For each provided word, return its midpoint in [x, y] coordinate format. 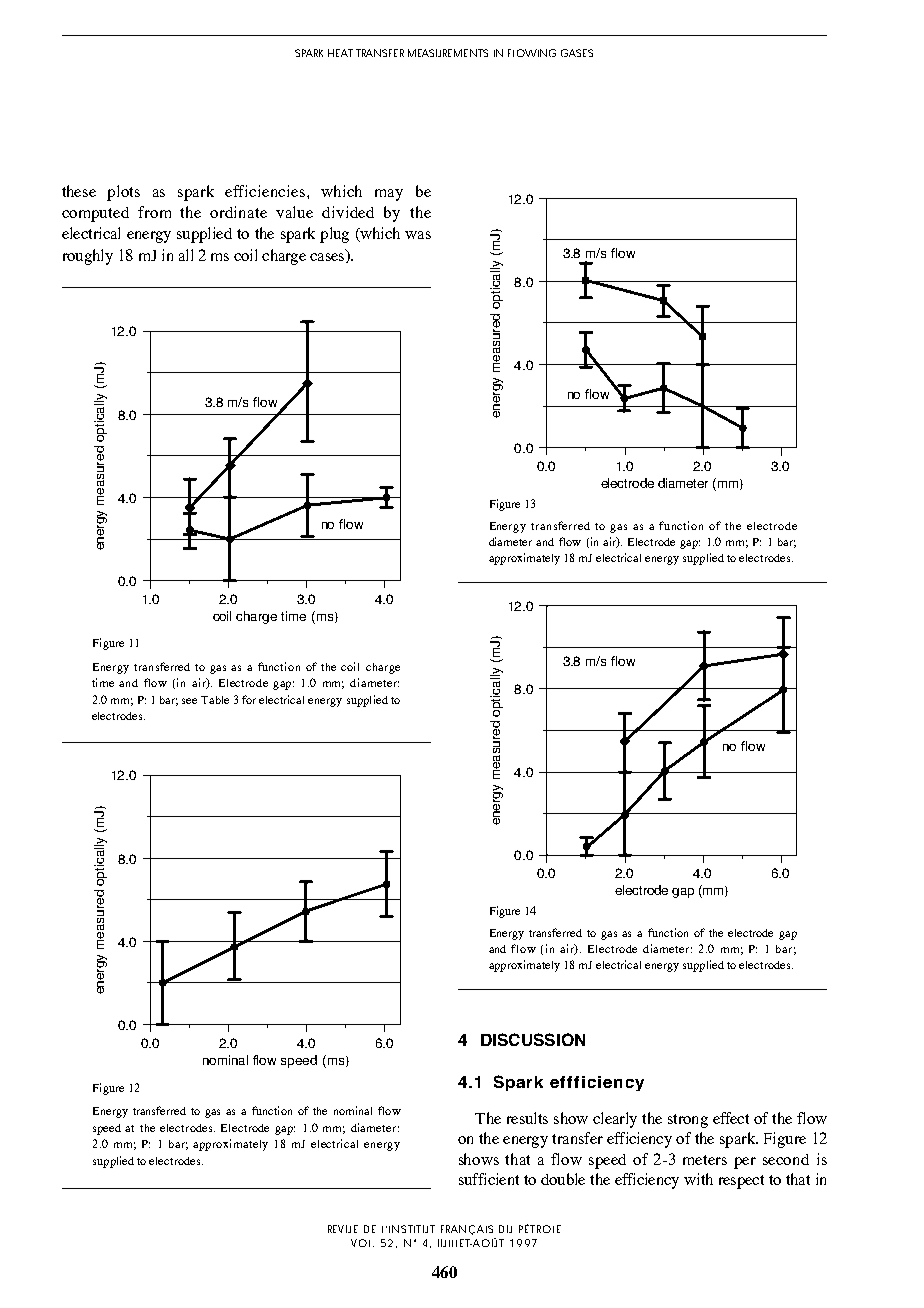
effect [731, 1118]
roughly [88, 257]
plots [123, 193]
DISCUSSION [533, 1039]
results [527, 1118]
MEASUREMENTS [448, 53]
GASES [577, 53]
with [698, 1179]
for [249, 699]
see [189, 701]
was [418, 235]
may [389, 195]
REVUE [343, 1229]
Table [215, 700]
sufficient [489, 1179]
